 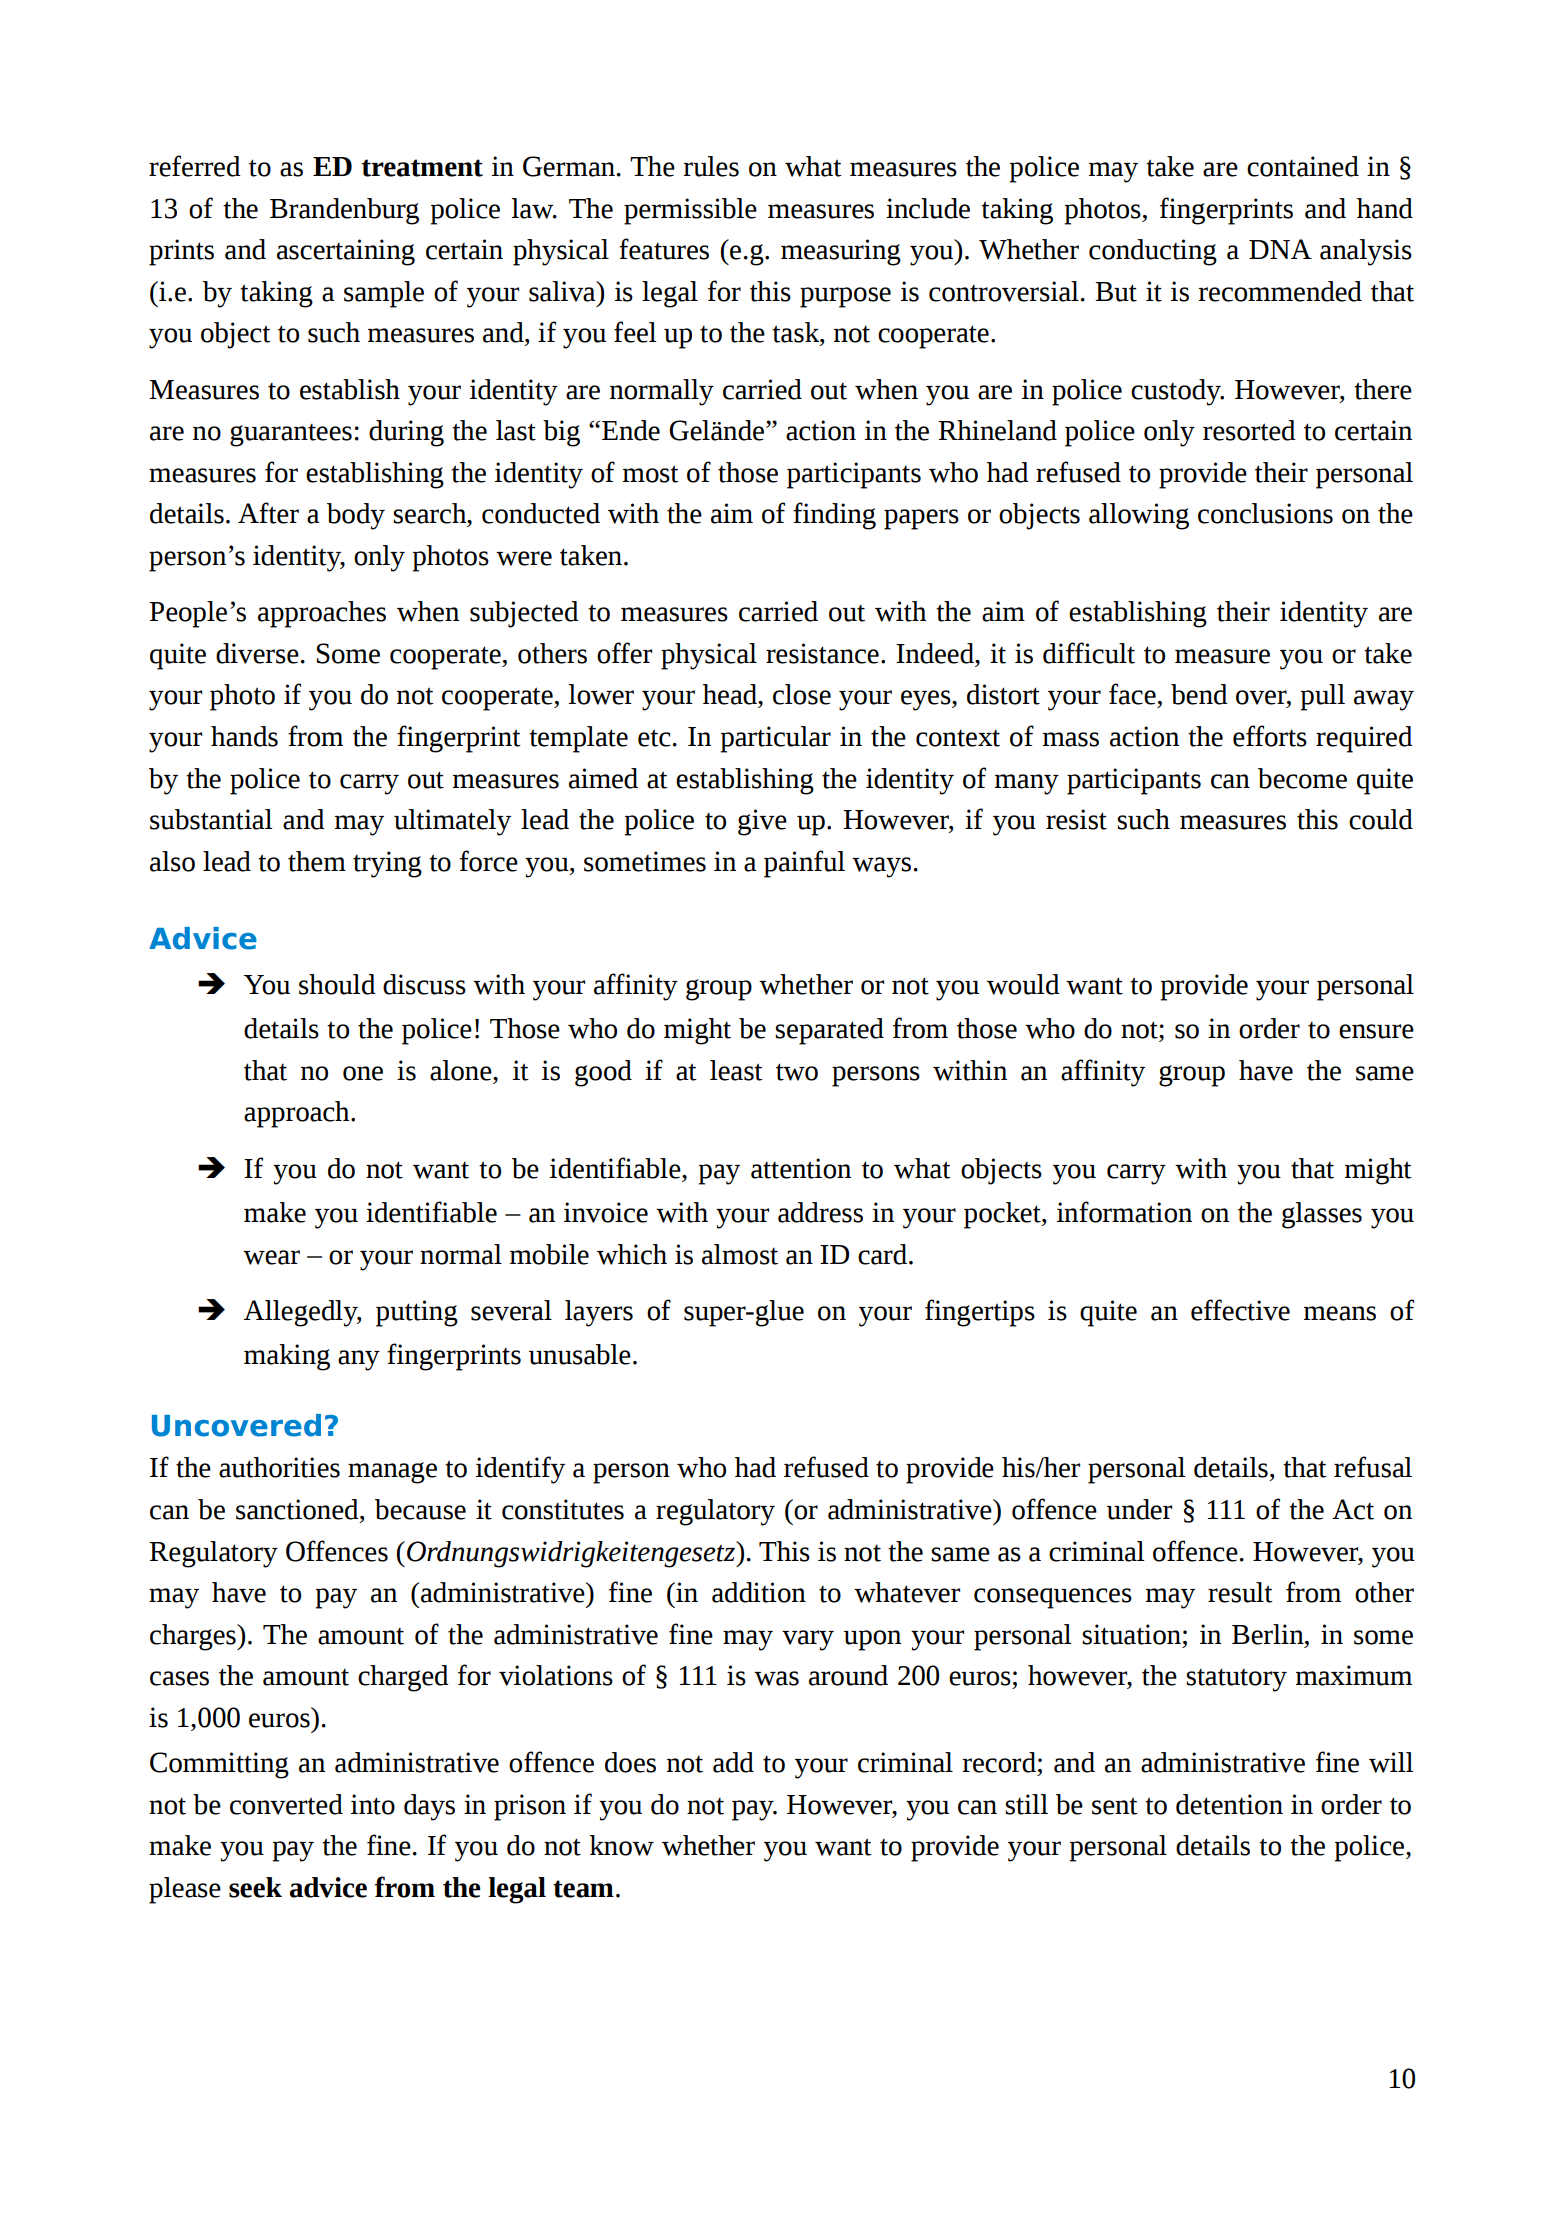 What do you see at coordinates (1270, 736) in the screenshot?
I see `efforts` at bounding box center [1270, 736].
